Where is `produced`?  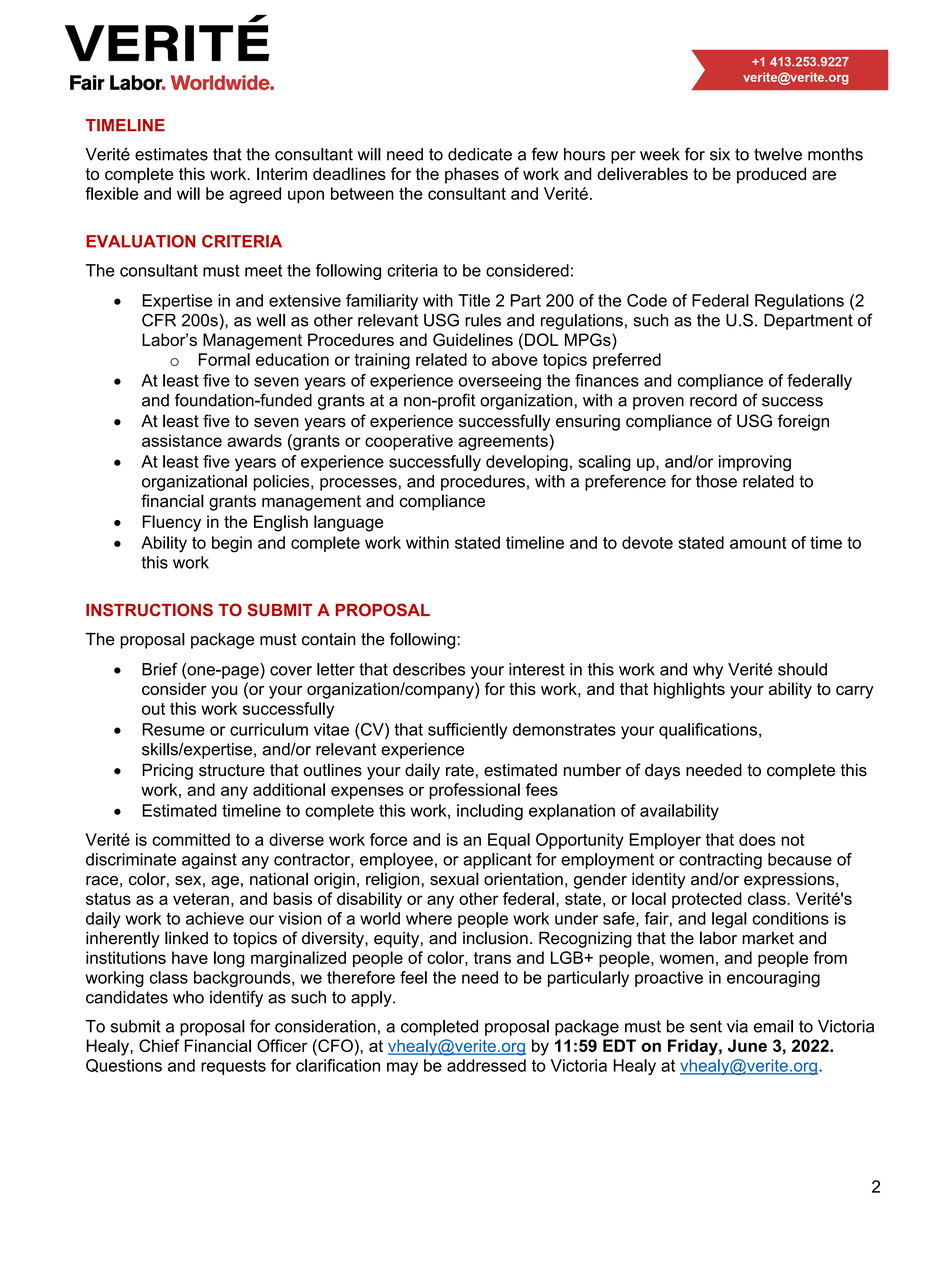 produced is located at coordinates (771, 175).
